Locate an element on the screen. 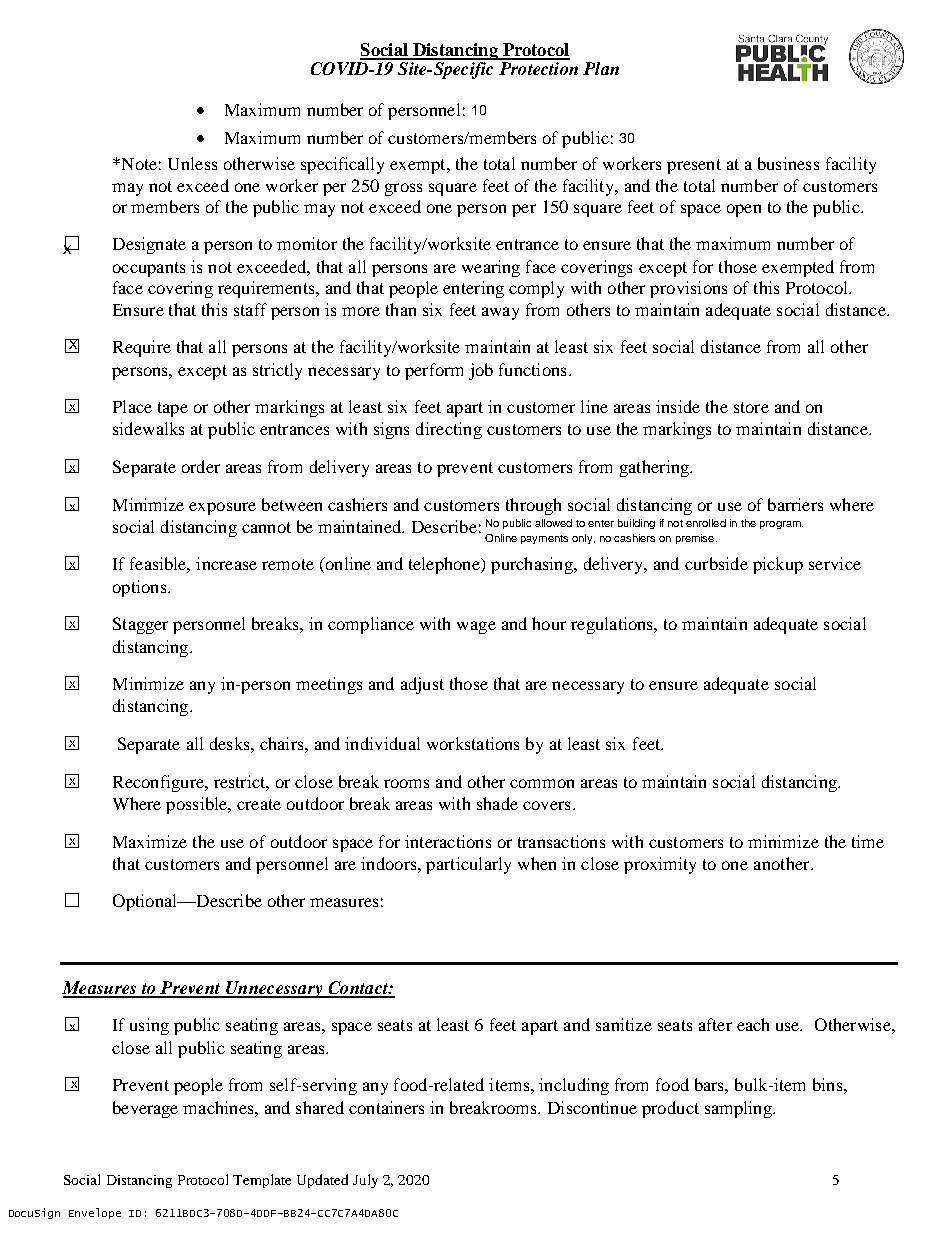  wage is located at coordinates (476, 627).
